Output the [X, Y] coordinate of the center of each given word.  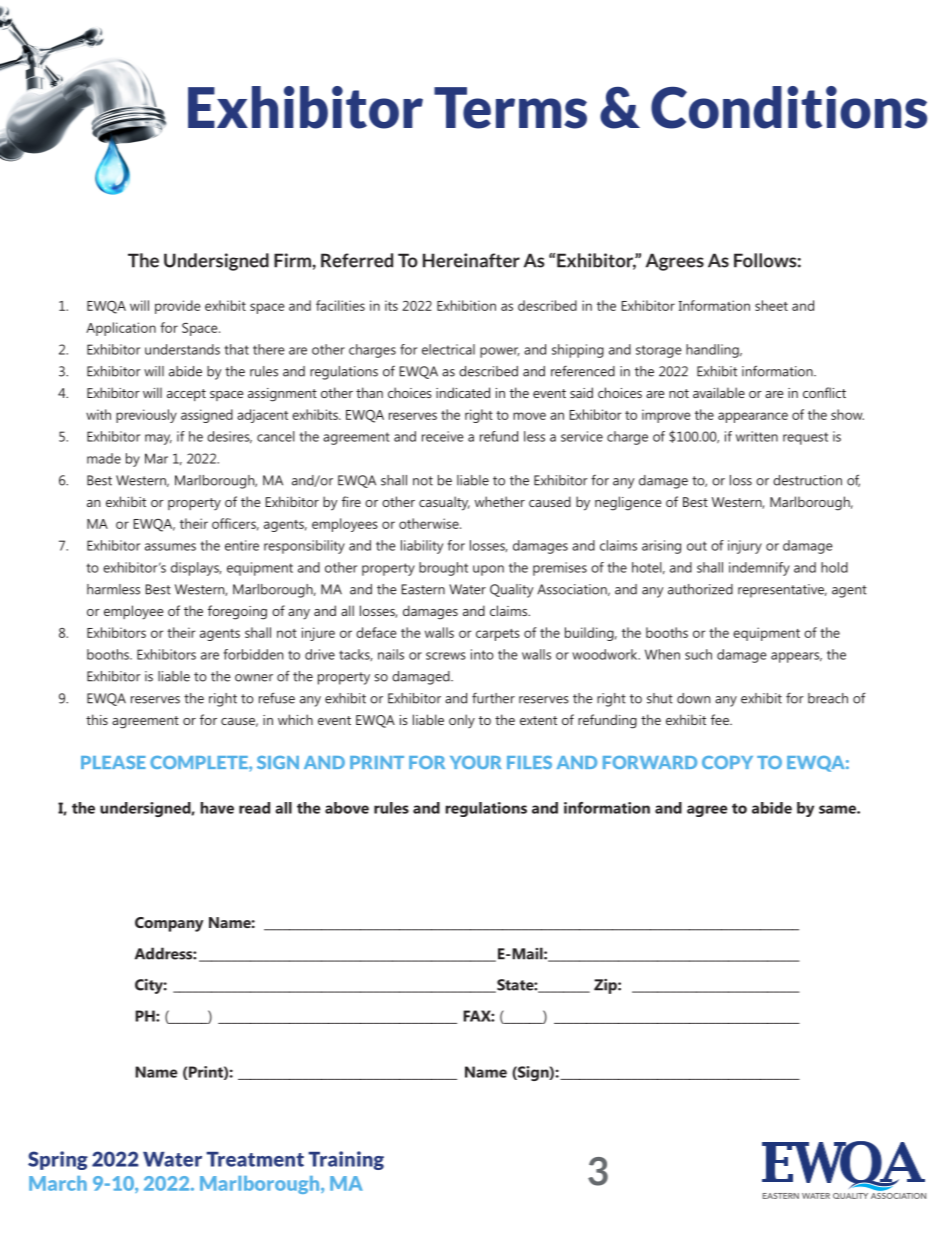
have [217, 808]
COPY [727, 762]
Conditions [789, 107]
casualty [444, 503]
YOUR [476, 762]
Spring [58, 1160]
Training [346, 1160]
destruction [807, 480]
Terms [510, 108]
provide [177, 307]
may [158, 439]
